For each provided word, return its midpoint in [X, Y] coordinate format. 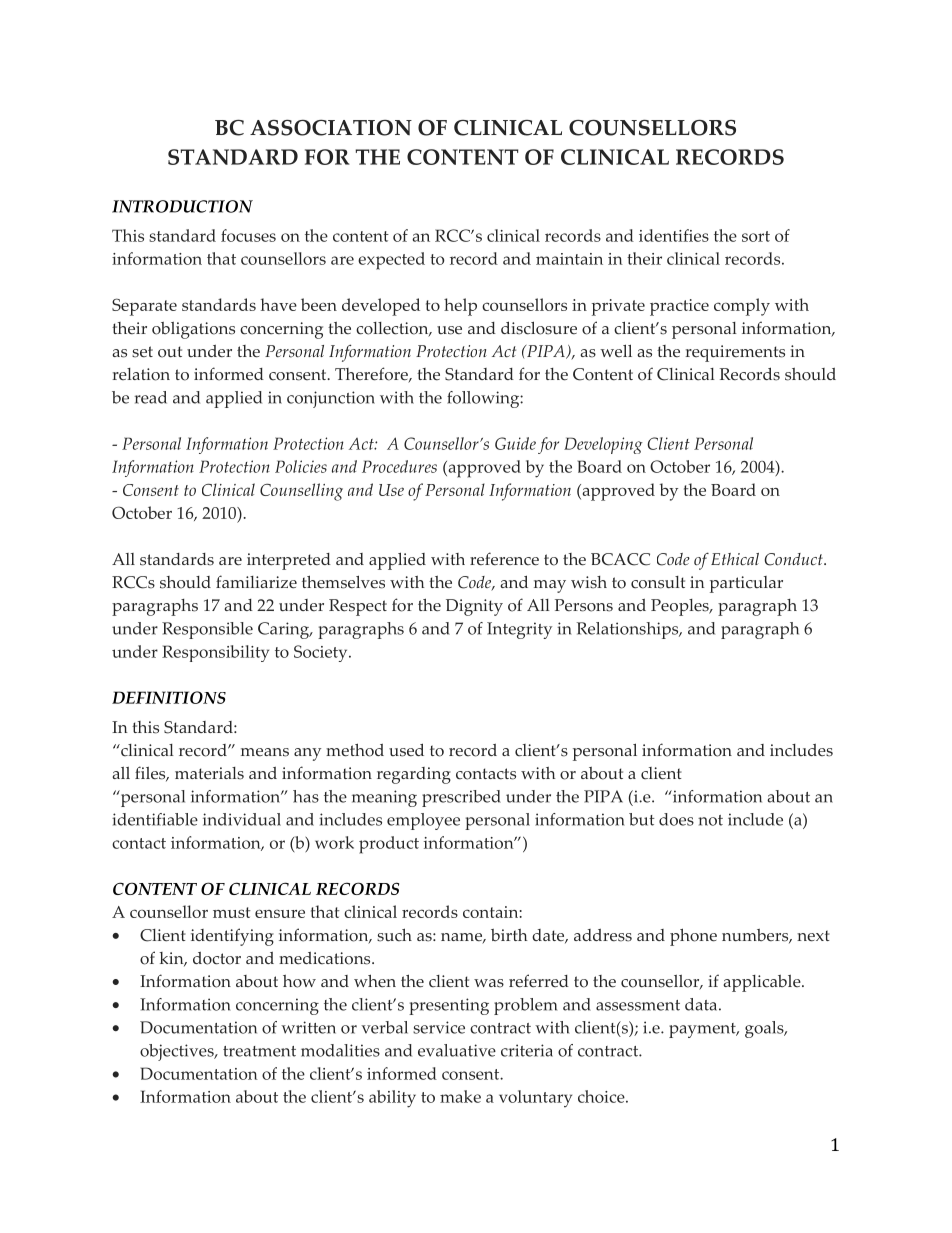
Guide [515, 443]
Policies [301, 466]
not [710, 820]
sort [756, 236]
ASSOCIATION [331, 128]
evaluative [457, 1050]
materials [209, 773]
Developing [603, 445]
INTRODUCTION [182, 206]
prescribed [461, 798]
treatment [259, 1051]
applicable [763, 983]
